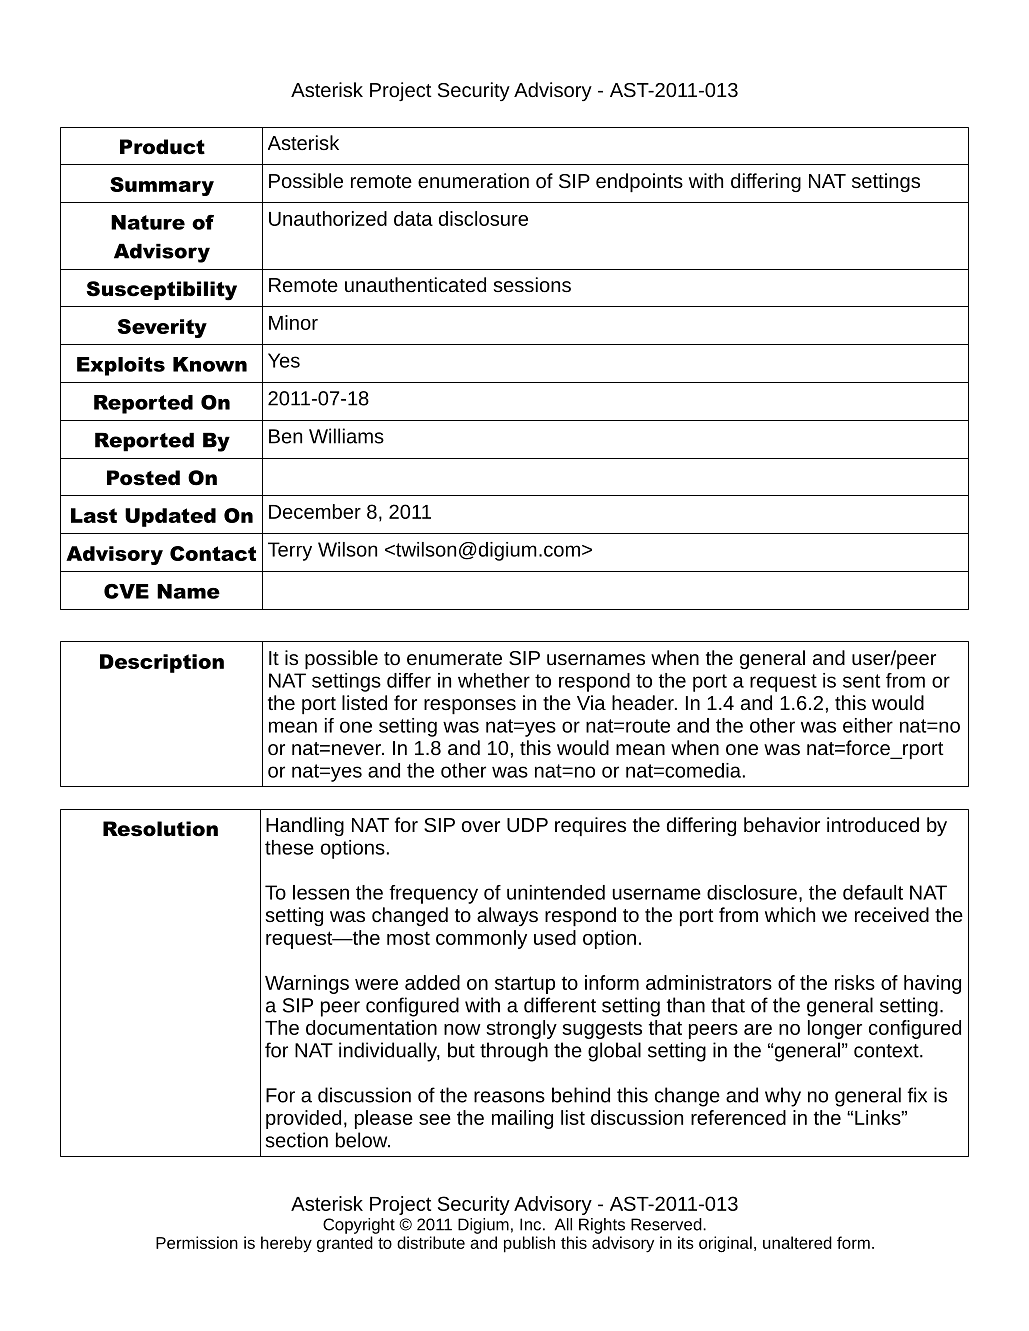 The width and height of the document is (1029, 1331). I want to click on Contact, so click(213, 553).
